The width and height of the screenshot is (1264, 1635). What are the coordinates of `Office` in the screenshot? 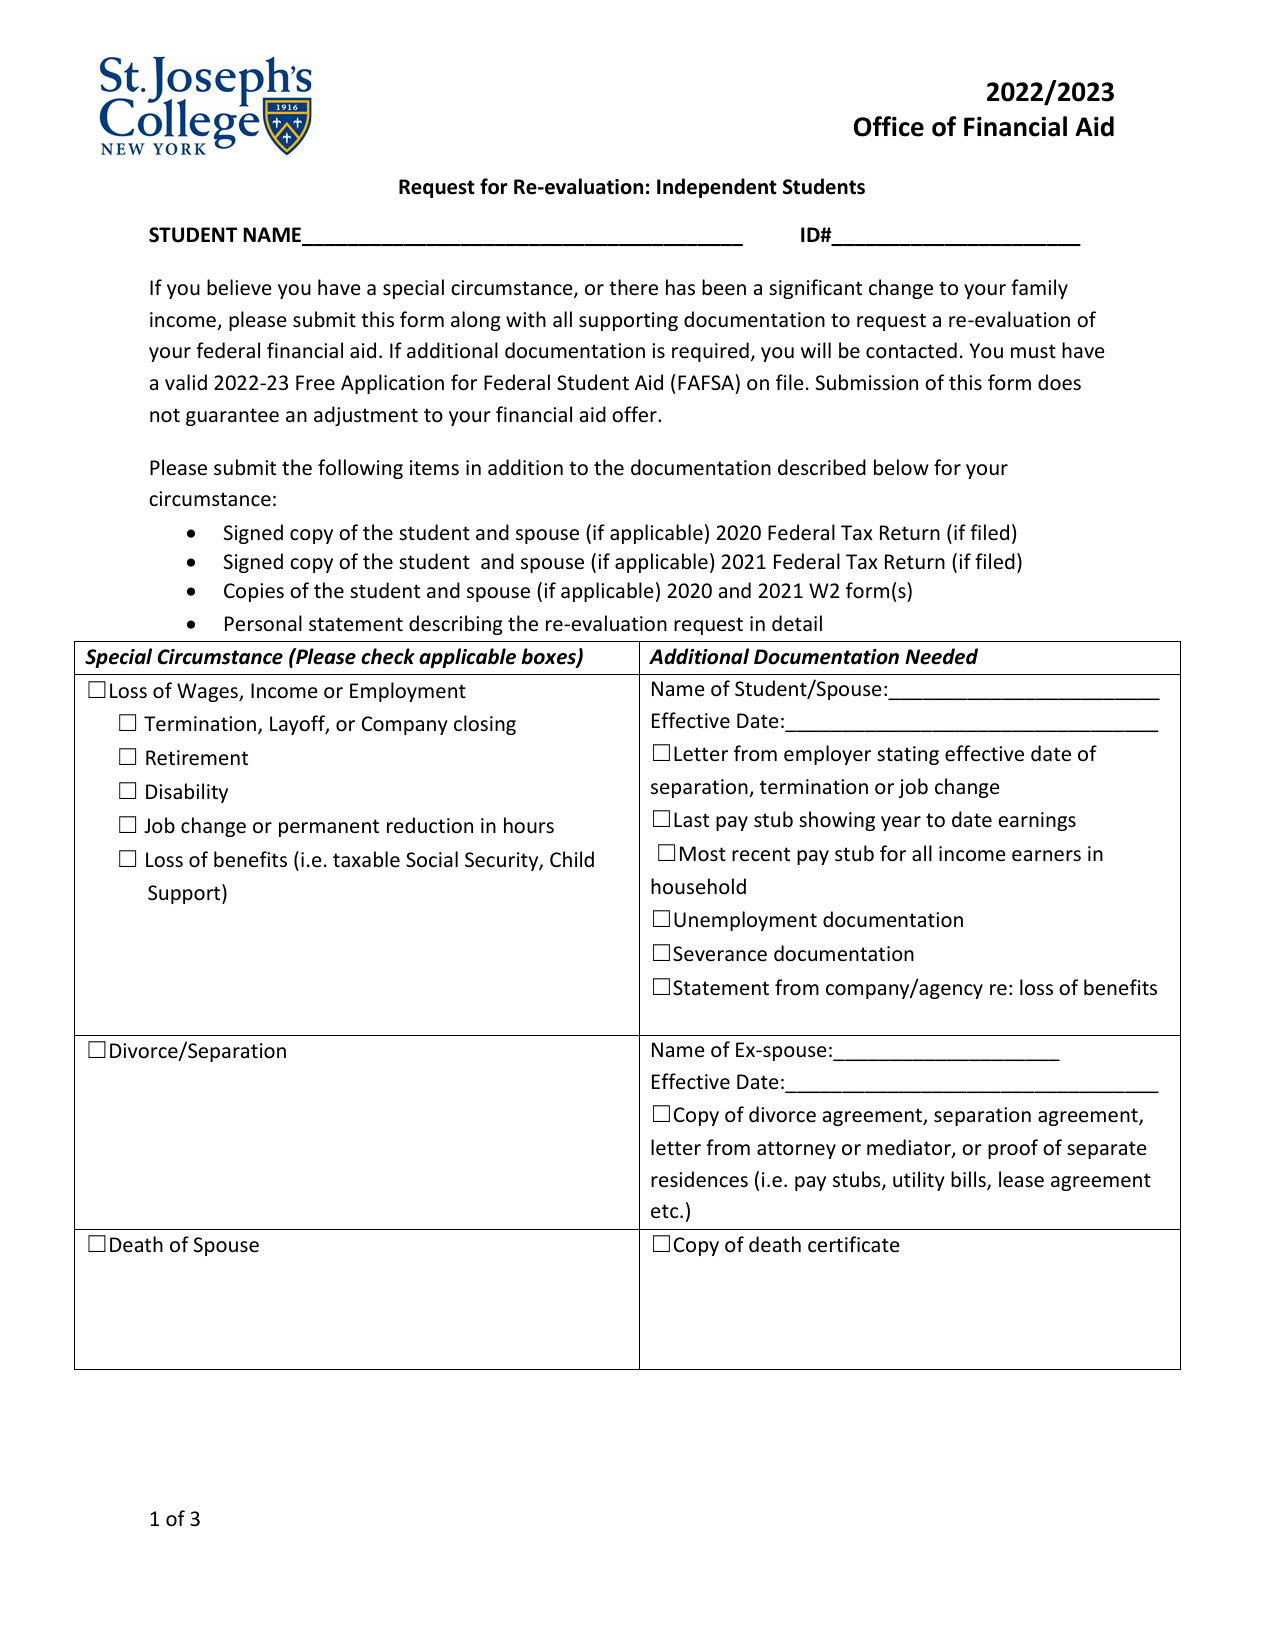 It's located at (889, 126).
